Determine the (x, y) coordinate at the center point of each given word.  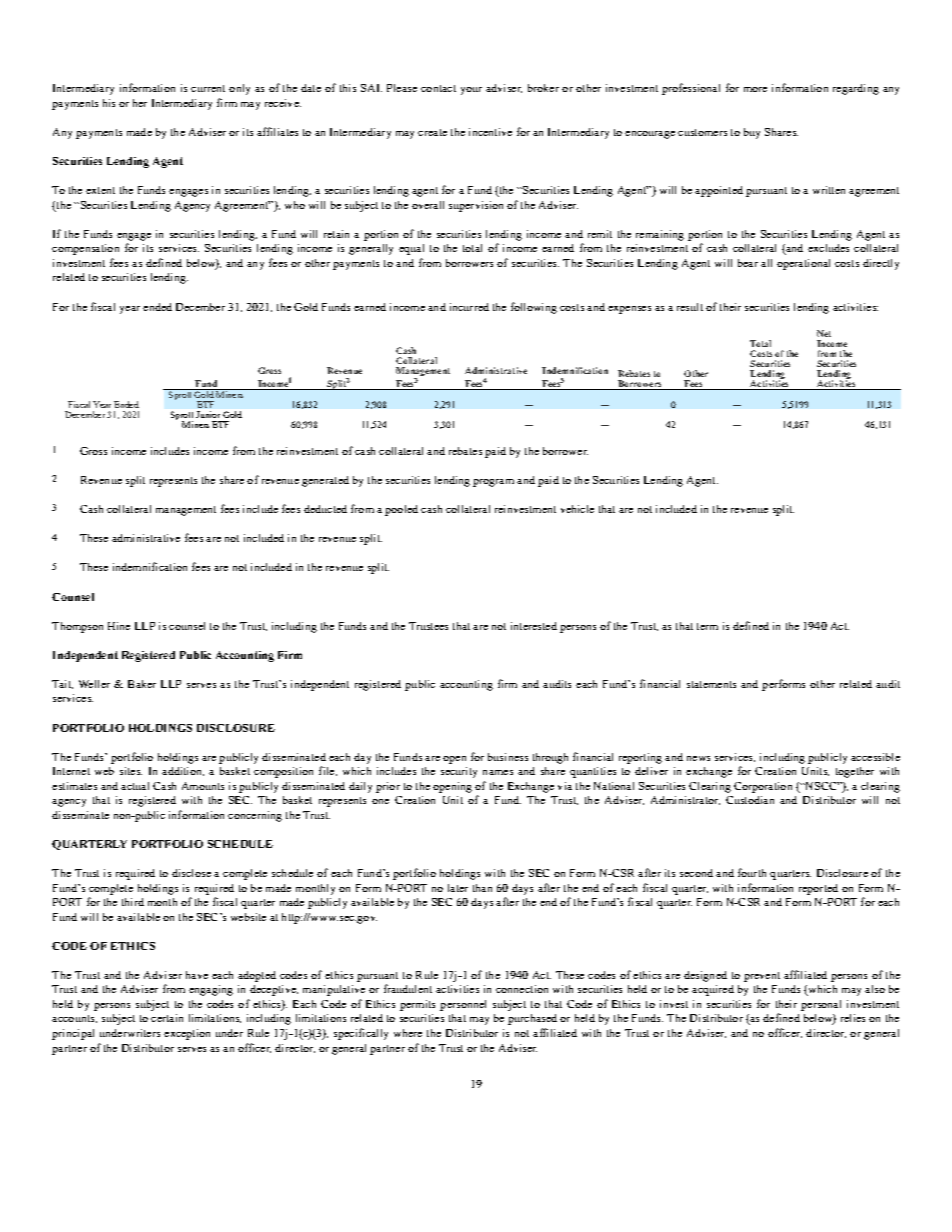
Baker (142, 684)
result (690, 307)
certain (167, 1018)
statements (711, 684)
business (508, 757)
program (493, 483)
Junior (208, 414)
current (208, 88)
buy (752, 133)
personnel (463, 1005)
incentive (490, 132)
